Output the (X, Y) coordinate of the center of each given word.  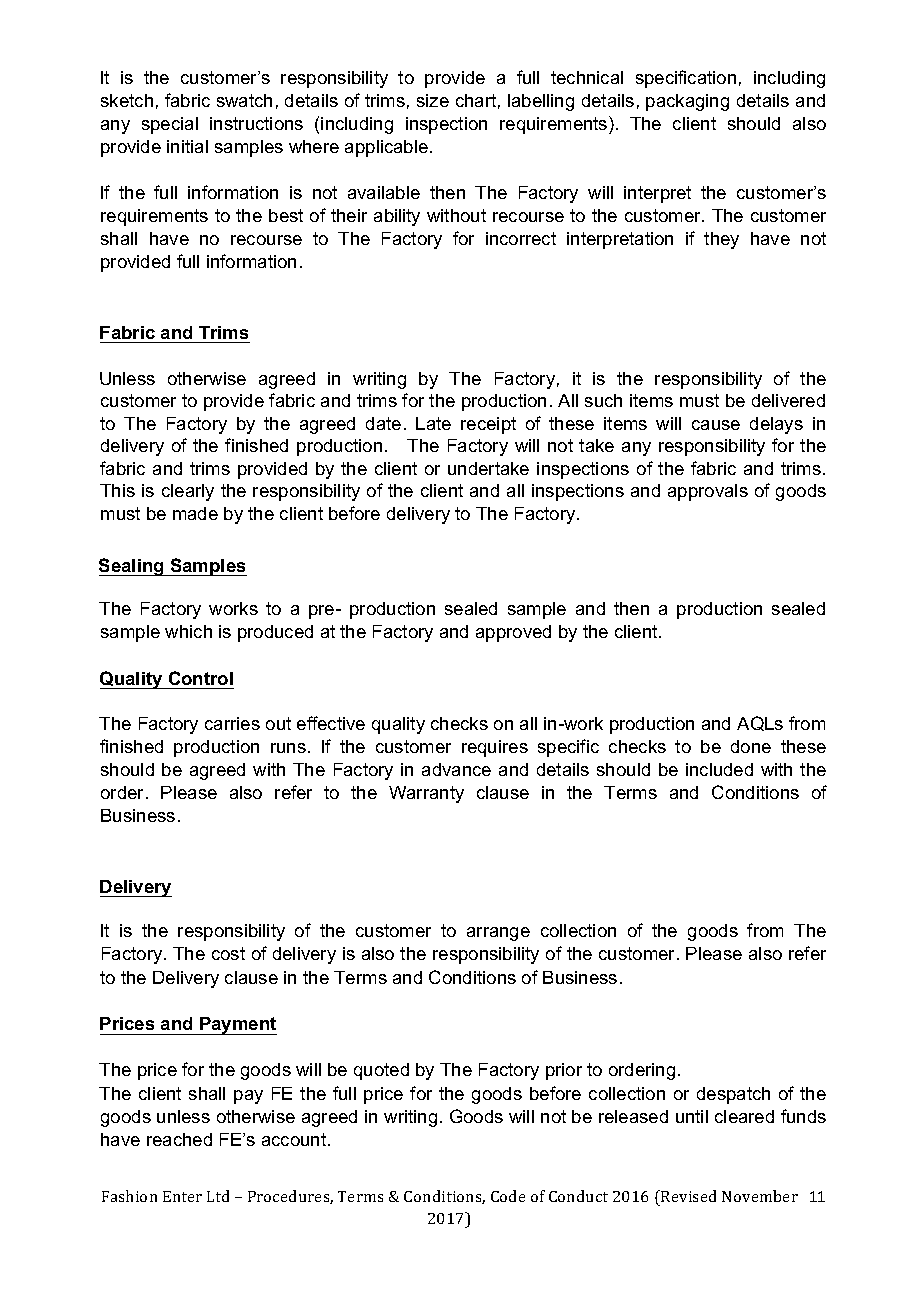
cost (228, 953)
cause (716, 425)
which (188, 631)
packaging (687, 102)
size (433, 100)
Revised (687, 1196)
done (751, 746)
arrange (498, 934)
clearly (188, 492)
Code (508, 1196)
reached (179, 1139)
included (719, 769)
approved (513, 633)
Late (433, 423)
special (170, 125)
